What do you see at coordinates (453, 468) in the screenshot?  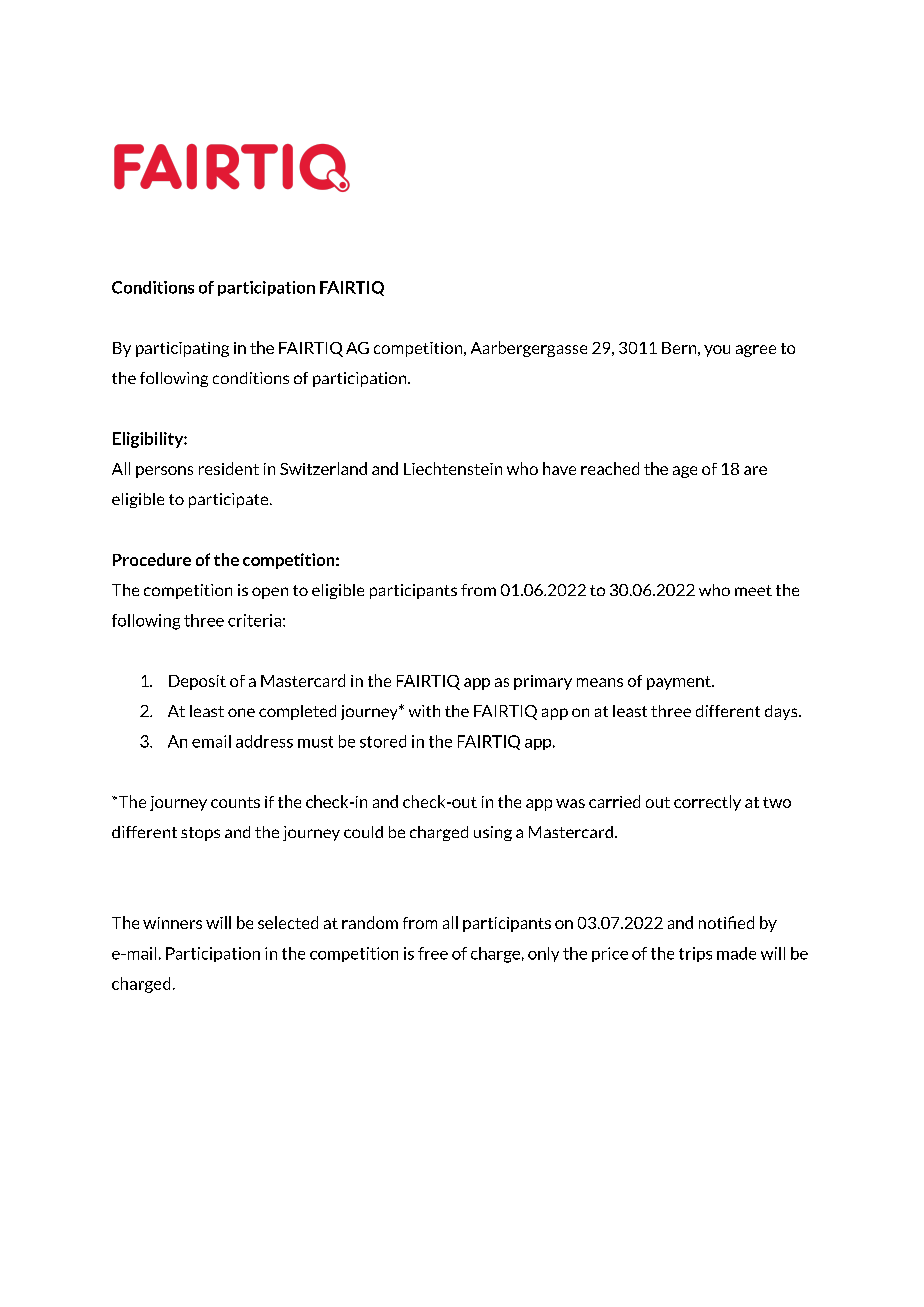 I see `Liechtenstein` at bounding box center [453, 468].
